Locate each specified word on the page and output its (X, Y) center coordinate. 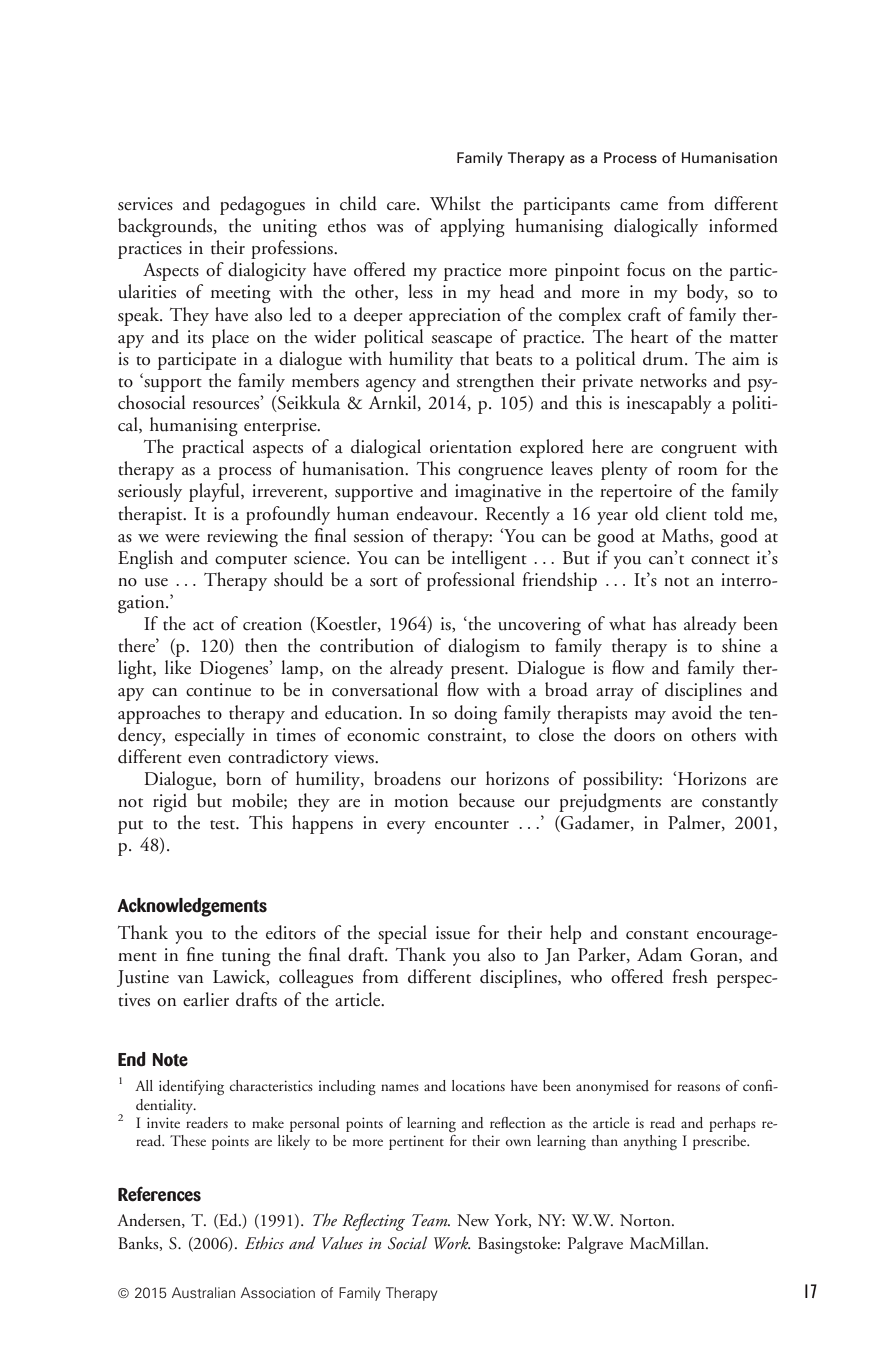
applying (472, 227)
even (204, 759)
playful (215, 492)
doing (475, 714)
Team (431, 1220)
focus (646, 269)
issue (453, 933)
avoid (692, 712)
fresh (690, 976)
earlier (206, 999)
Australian (203, 1292)
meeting (241, 294)
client (686, 513)
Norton (646, 1220)
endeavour (436, 513)
